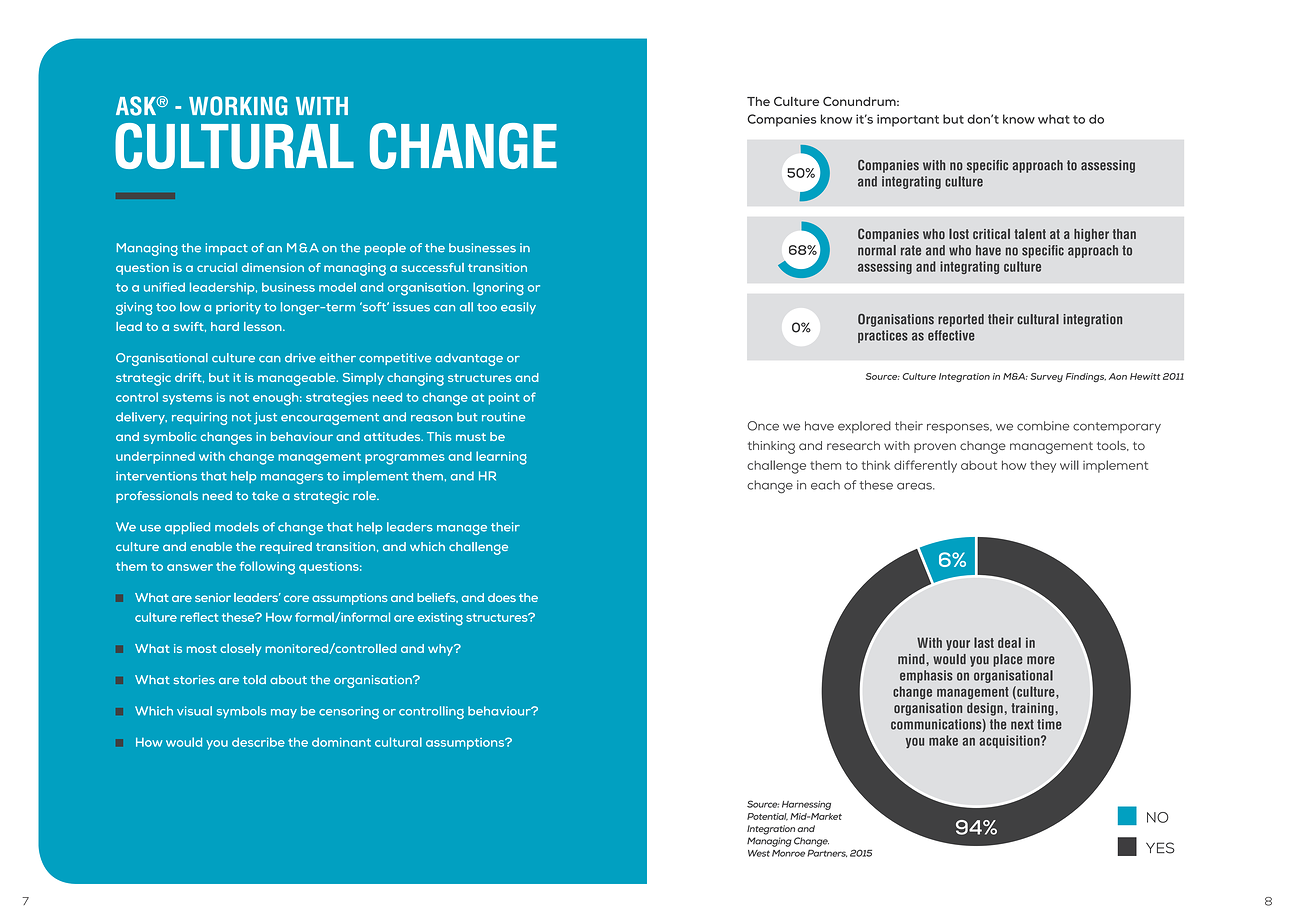 This page has width=1294, height=924. I want to click on reported, so click(961, 320).
